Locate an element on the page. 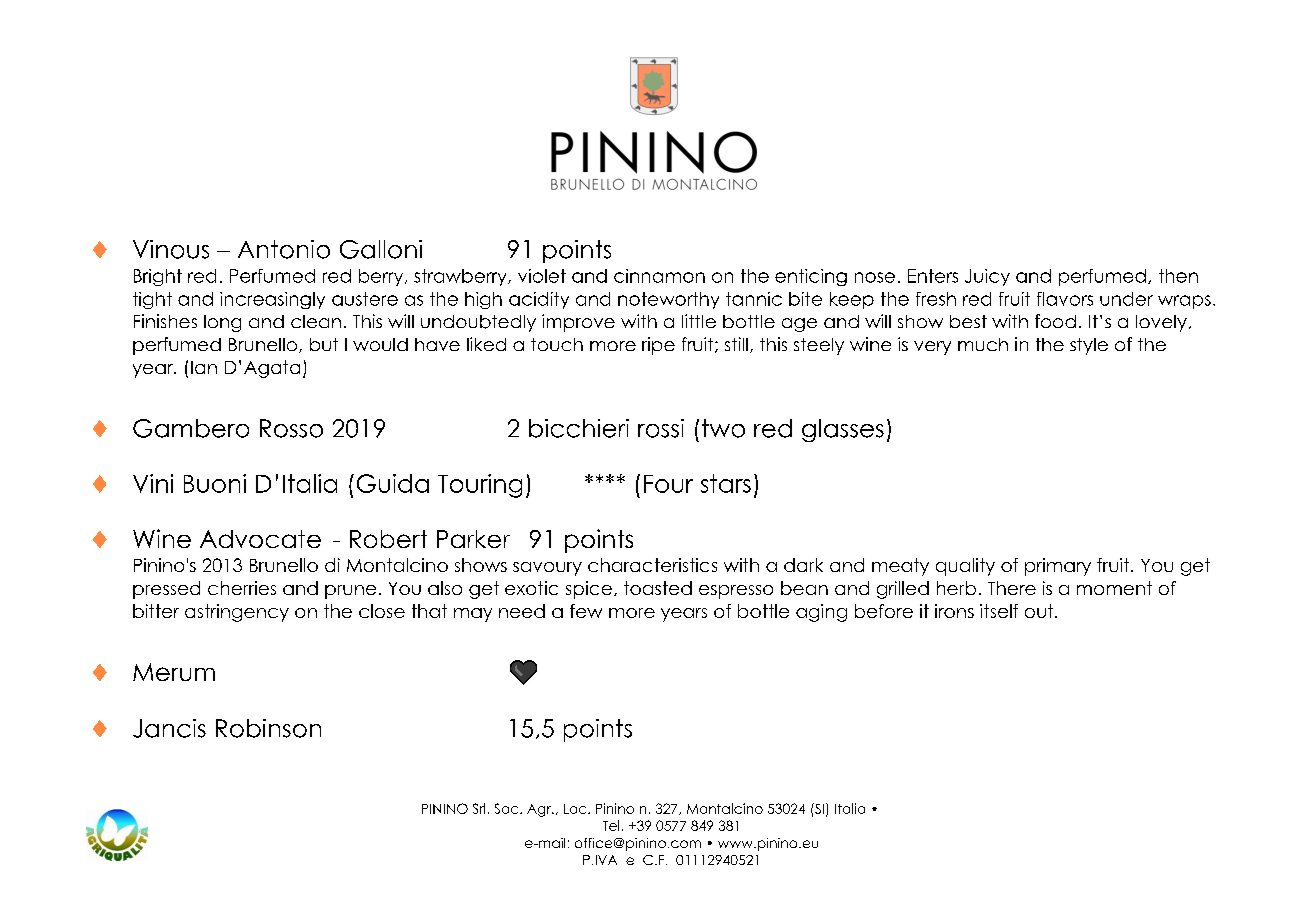 This document has height=924, width=1308. Rosso is located at coordinates (291, 428).
